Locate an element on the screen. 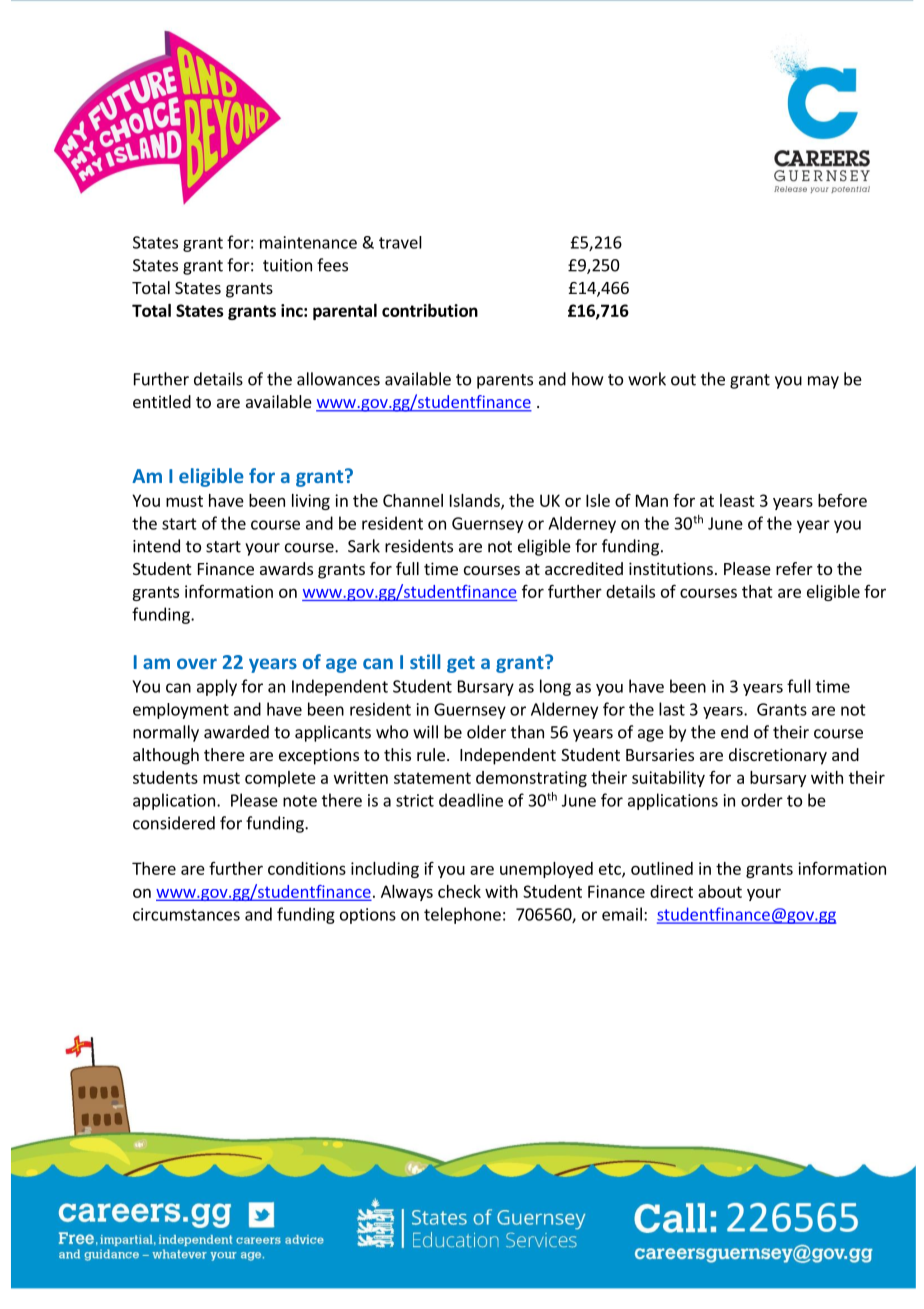 The image size is (924, 1309). travel is located at coordinates (400, 242).
